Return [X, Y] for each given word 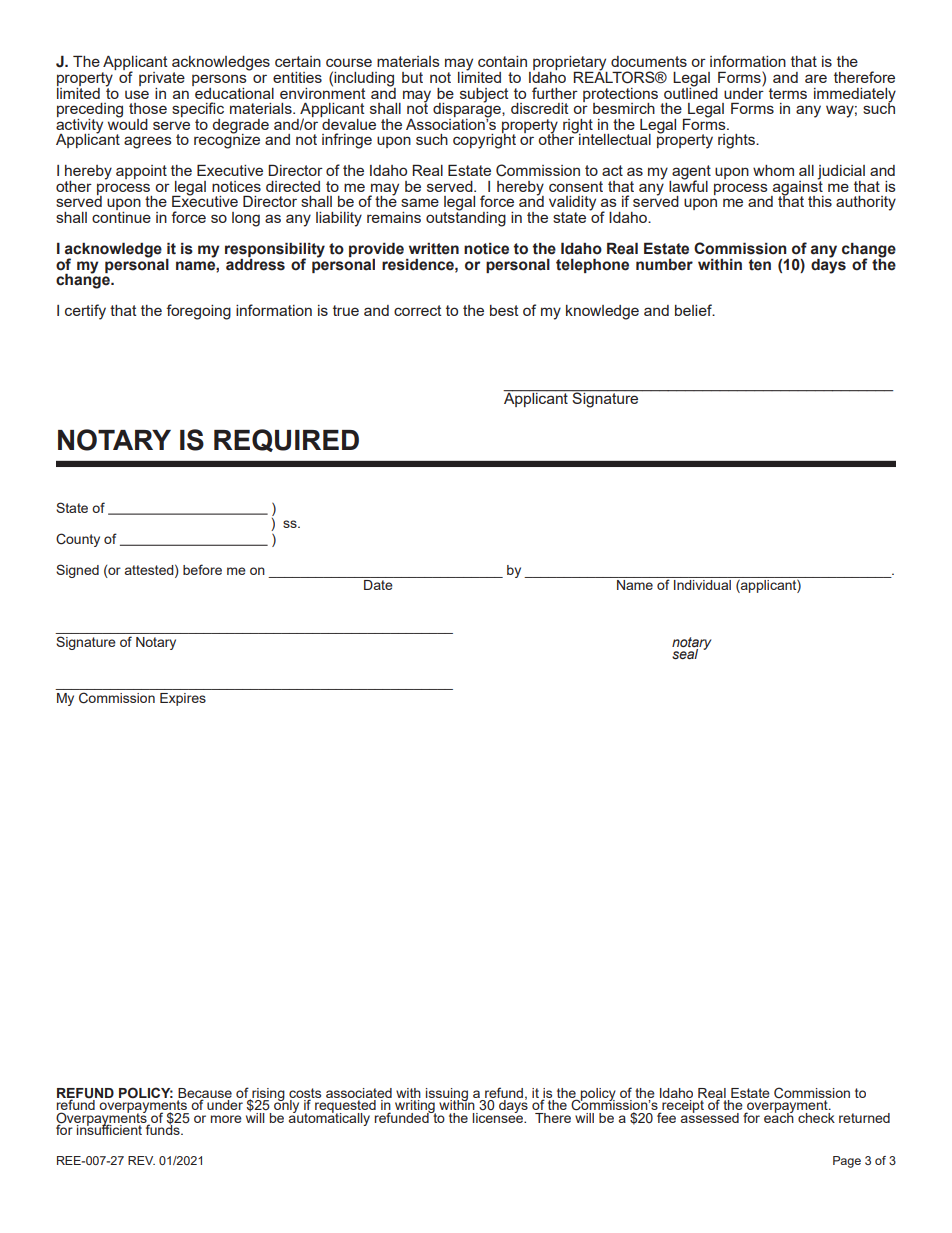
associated [359, 1094]
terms [788, 93]
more [226, 1119]
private [162, 79]
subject [484, 95]
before [202, 569]
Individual [702, 585]
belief [694, 310]
